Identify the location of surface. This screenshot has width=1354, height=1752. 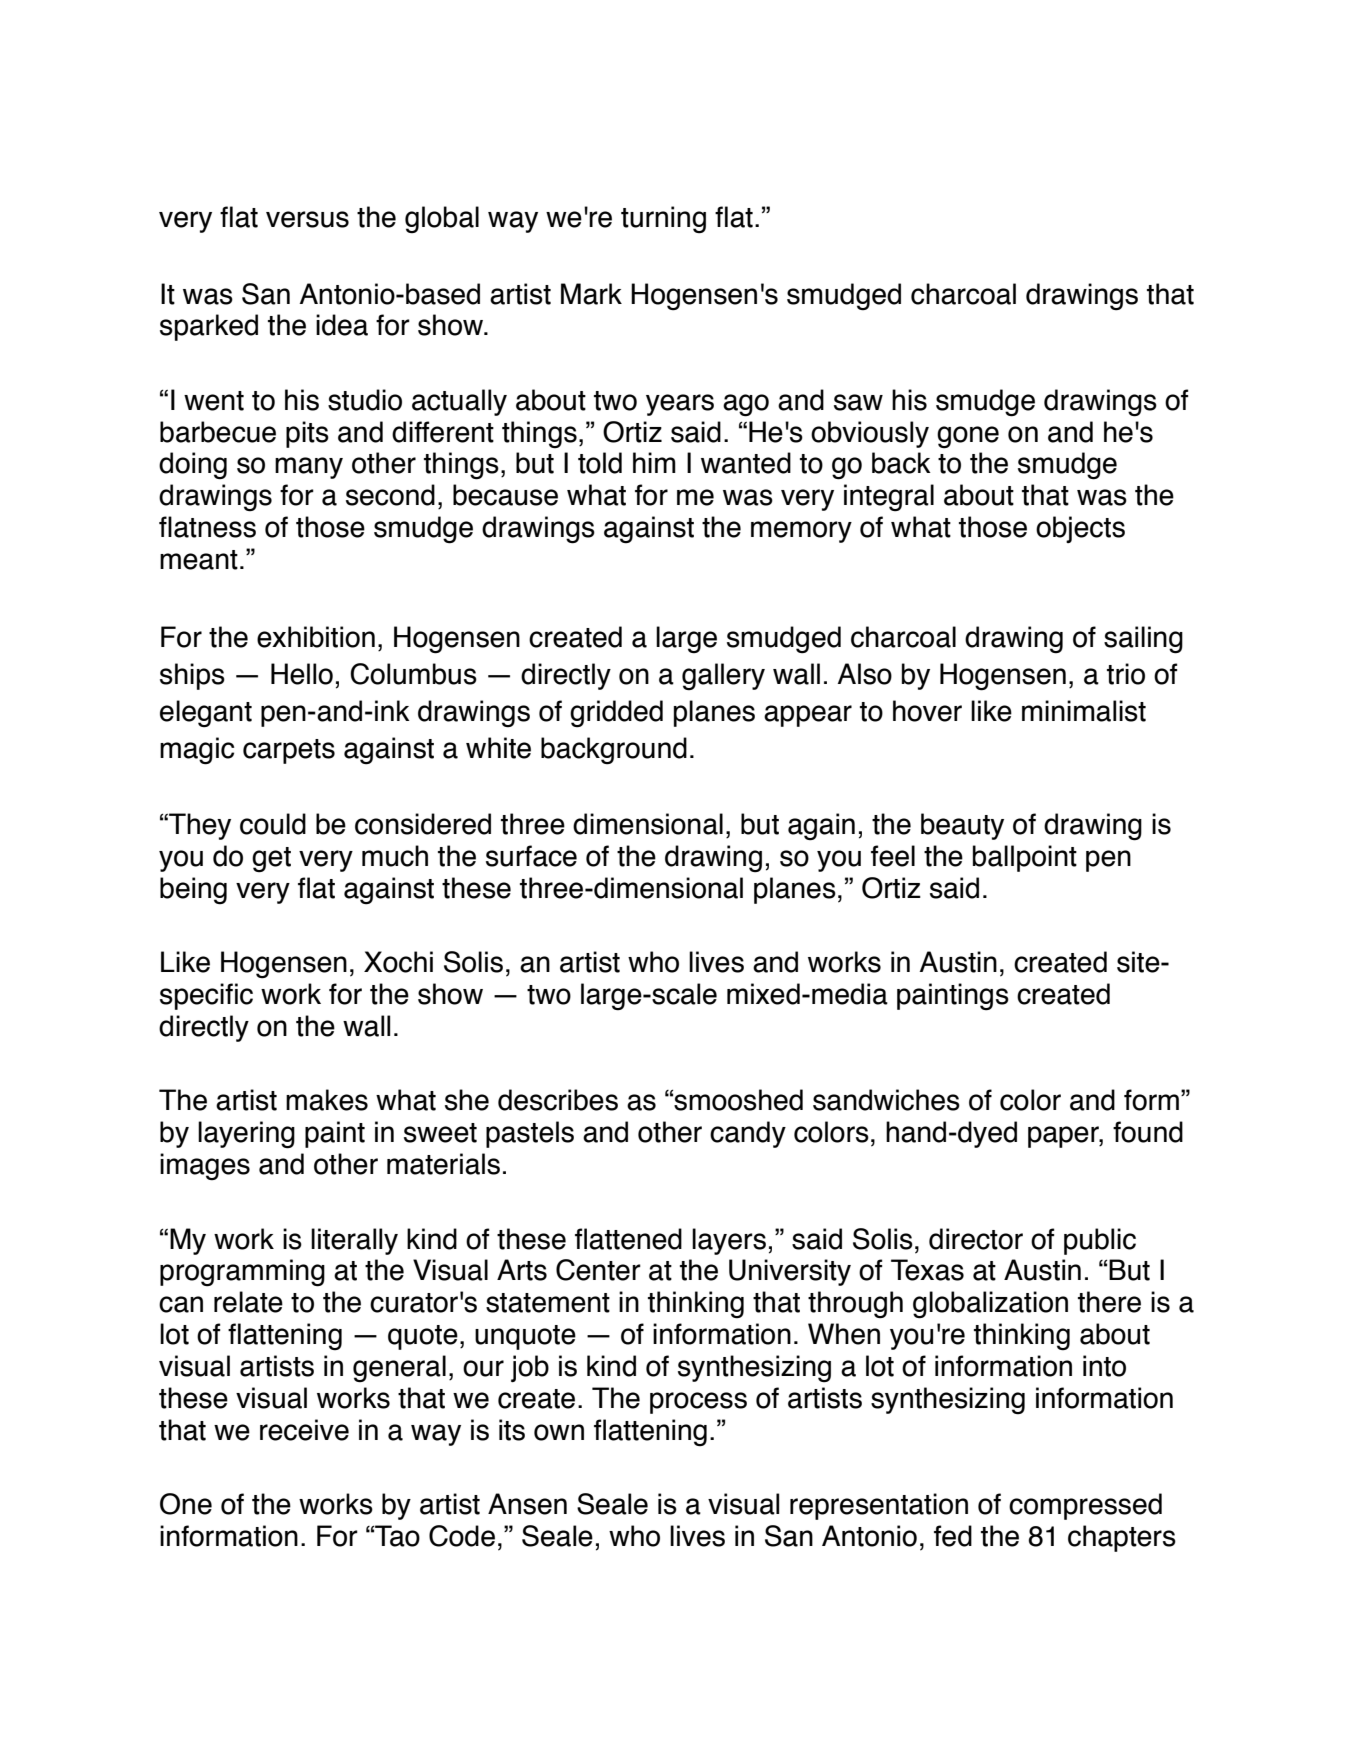
(531, 856).
